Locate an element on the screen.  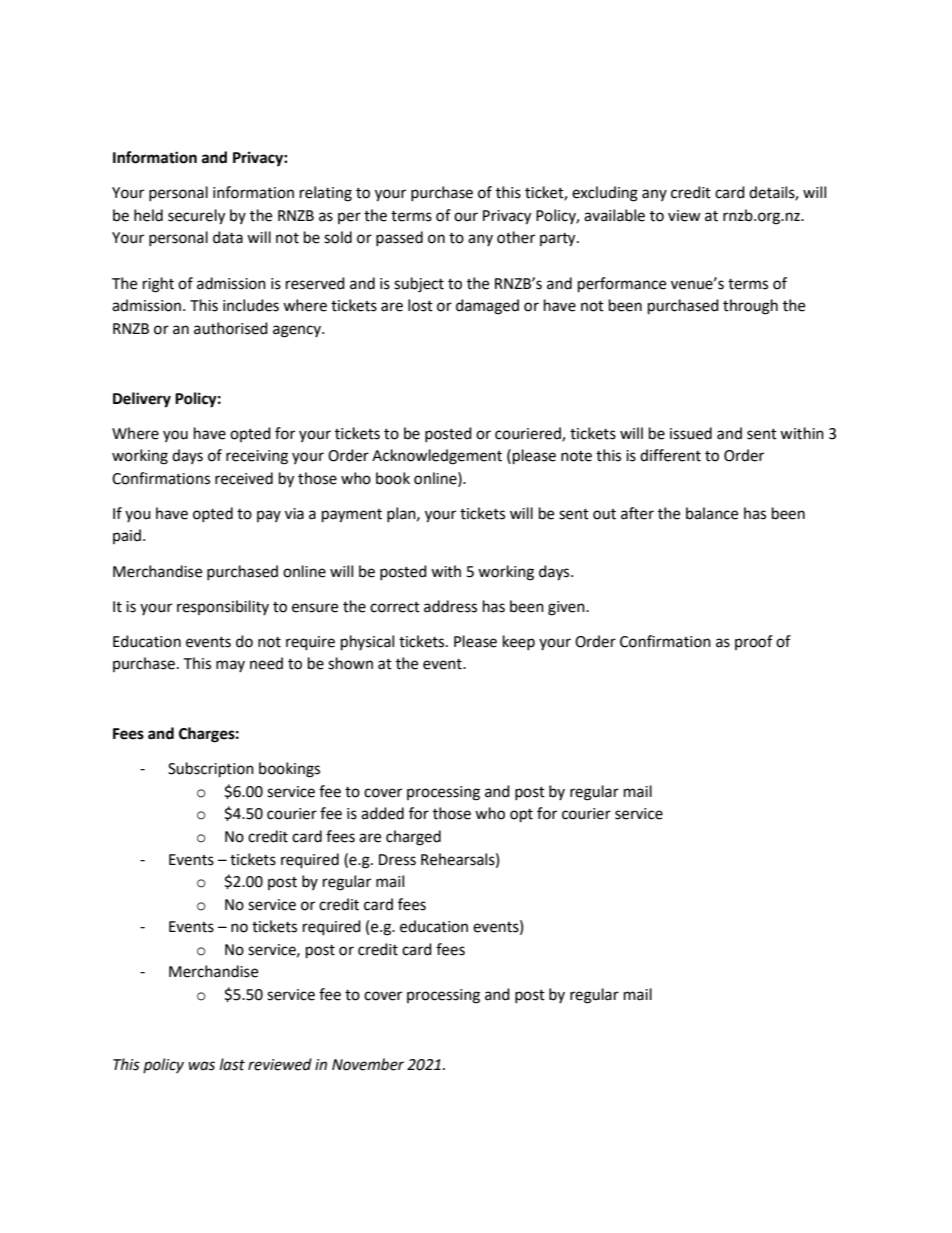
charged is located at coordinates (413, 838).
